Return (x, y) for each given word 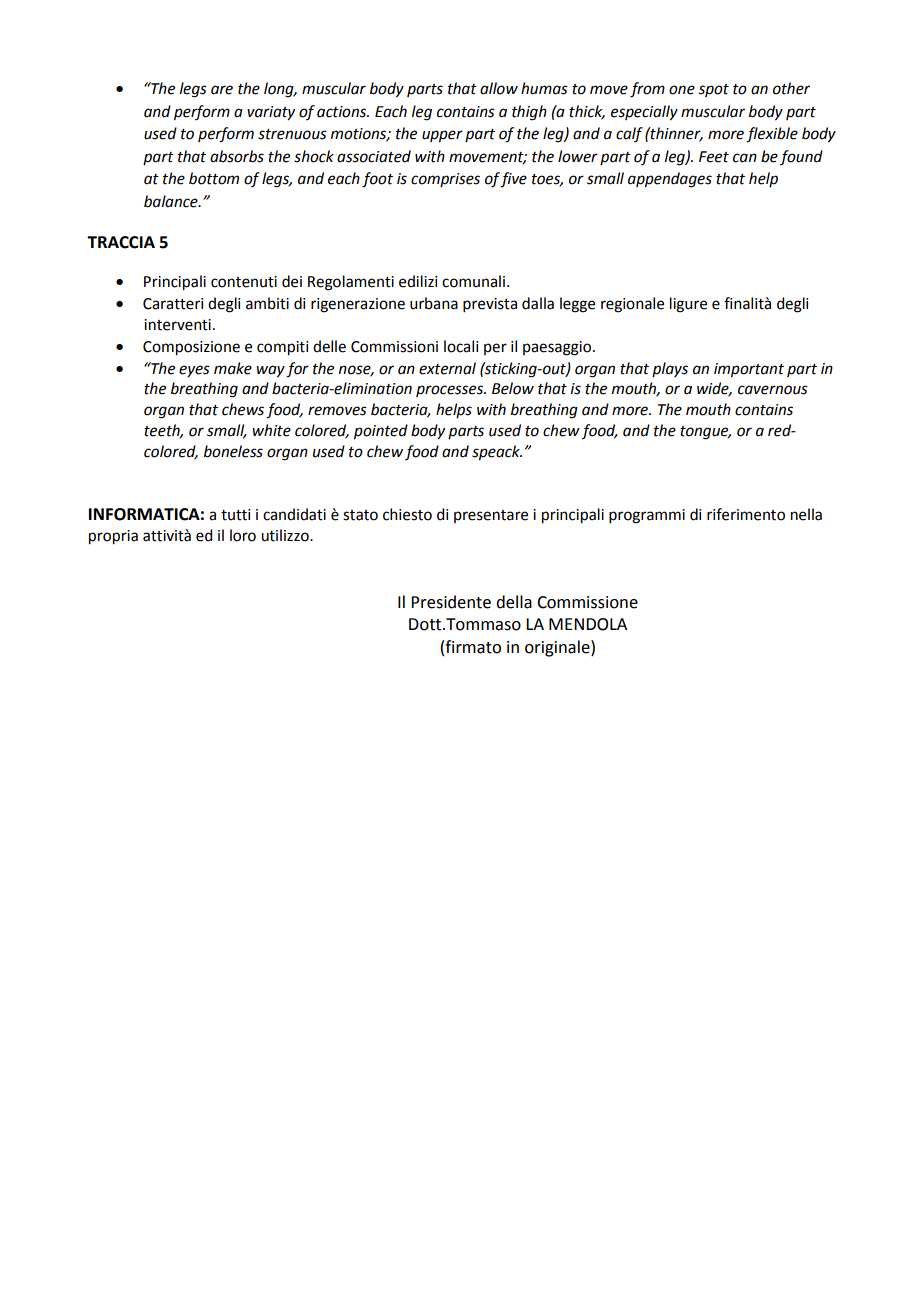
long (280, 90)
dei (292, 281)
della (514, 602)
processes (450, 391)
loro (243, 535)
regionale (632, 305)
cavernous (773, 390)
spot (714, 90)
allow (499, 88)
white (271, 430)
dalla (538, 303)
